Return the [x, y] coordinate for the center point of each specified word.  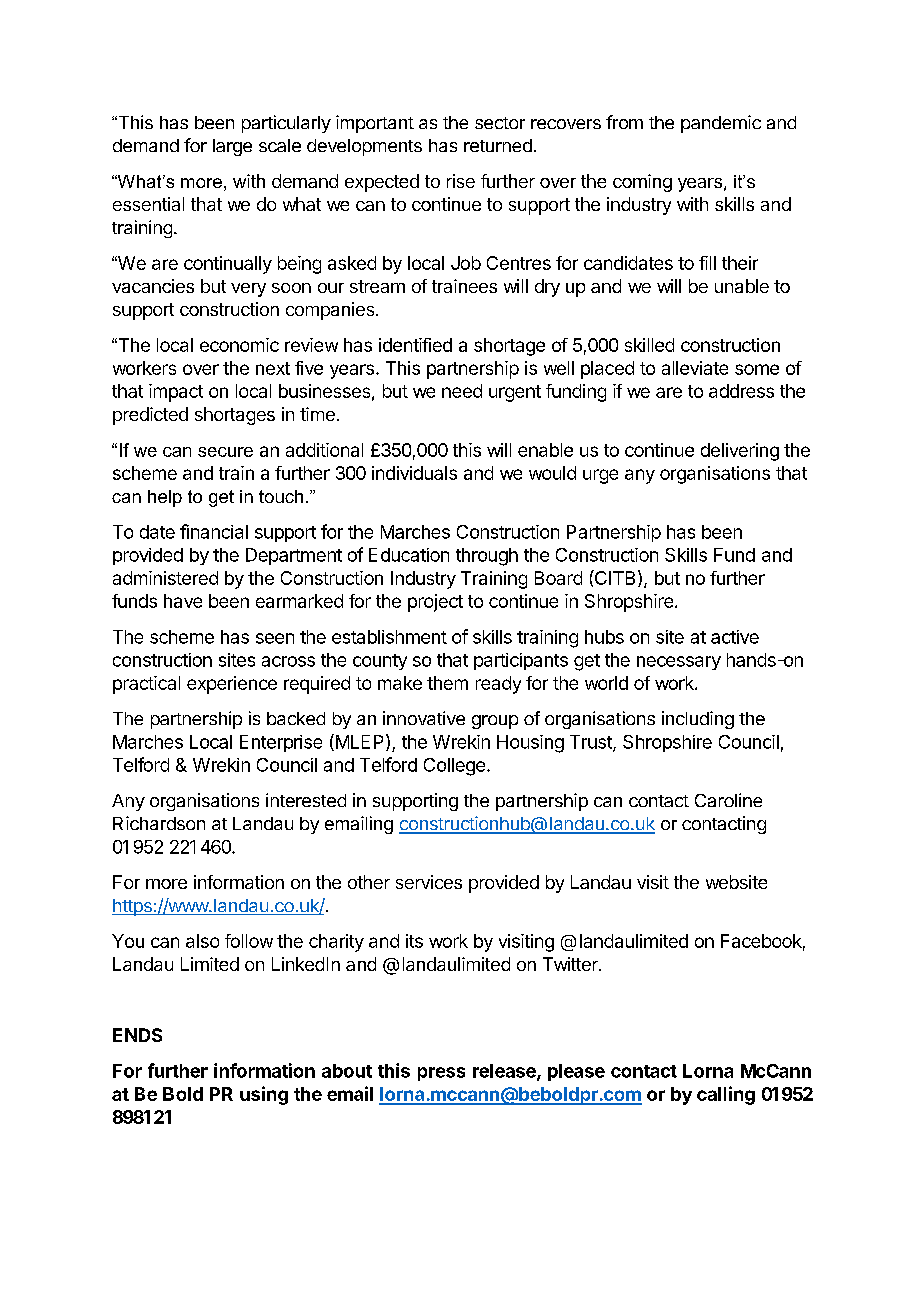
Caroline [728, 800]
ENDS [137, 1035]
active [735, 637]
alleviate [695, 368]
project [435, 603]
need [462, 391]
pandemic [721, 124]
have [183, 601]
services [429, 882]
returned [498, 145]
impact [176, 393]
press [441, 1074]
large [232, 147]
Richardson [159, 823]
